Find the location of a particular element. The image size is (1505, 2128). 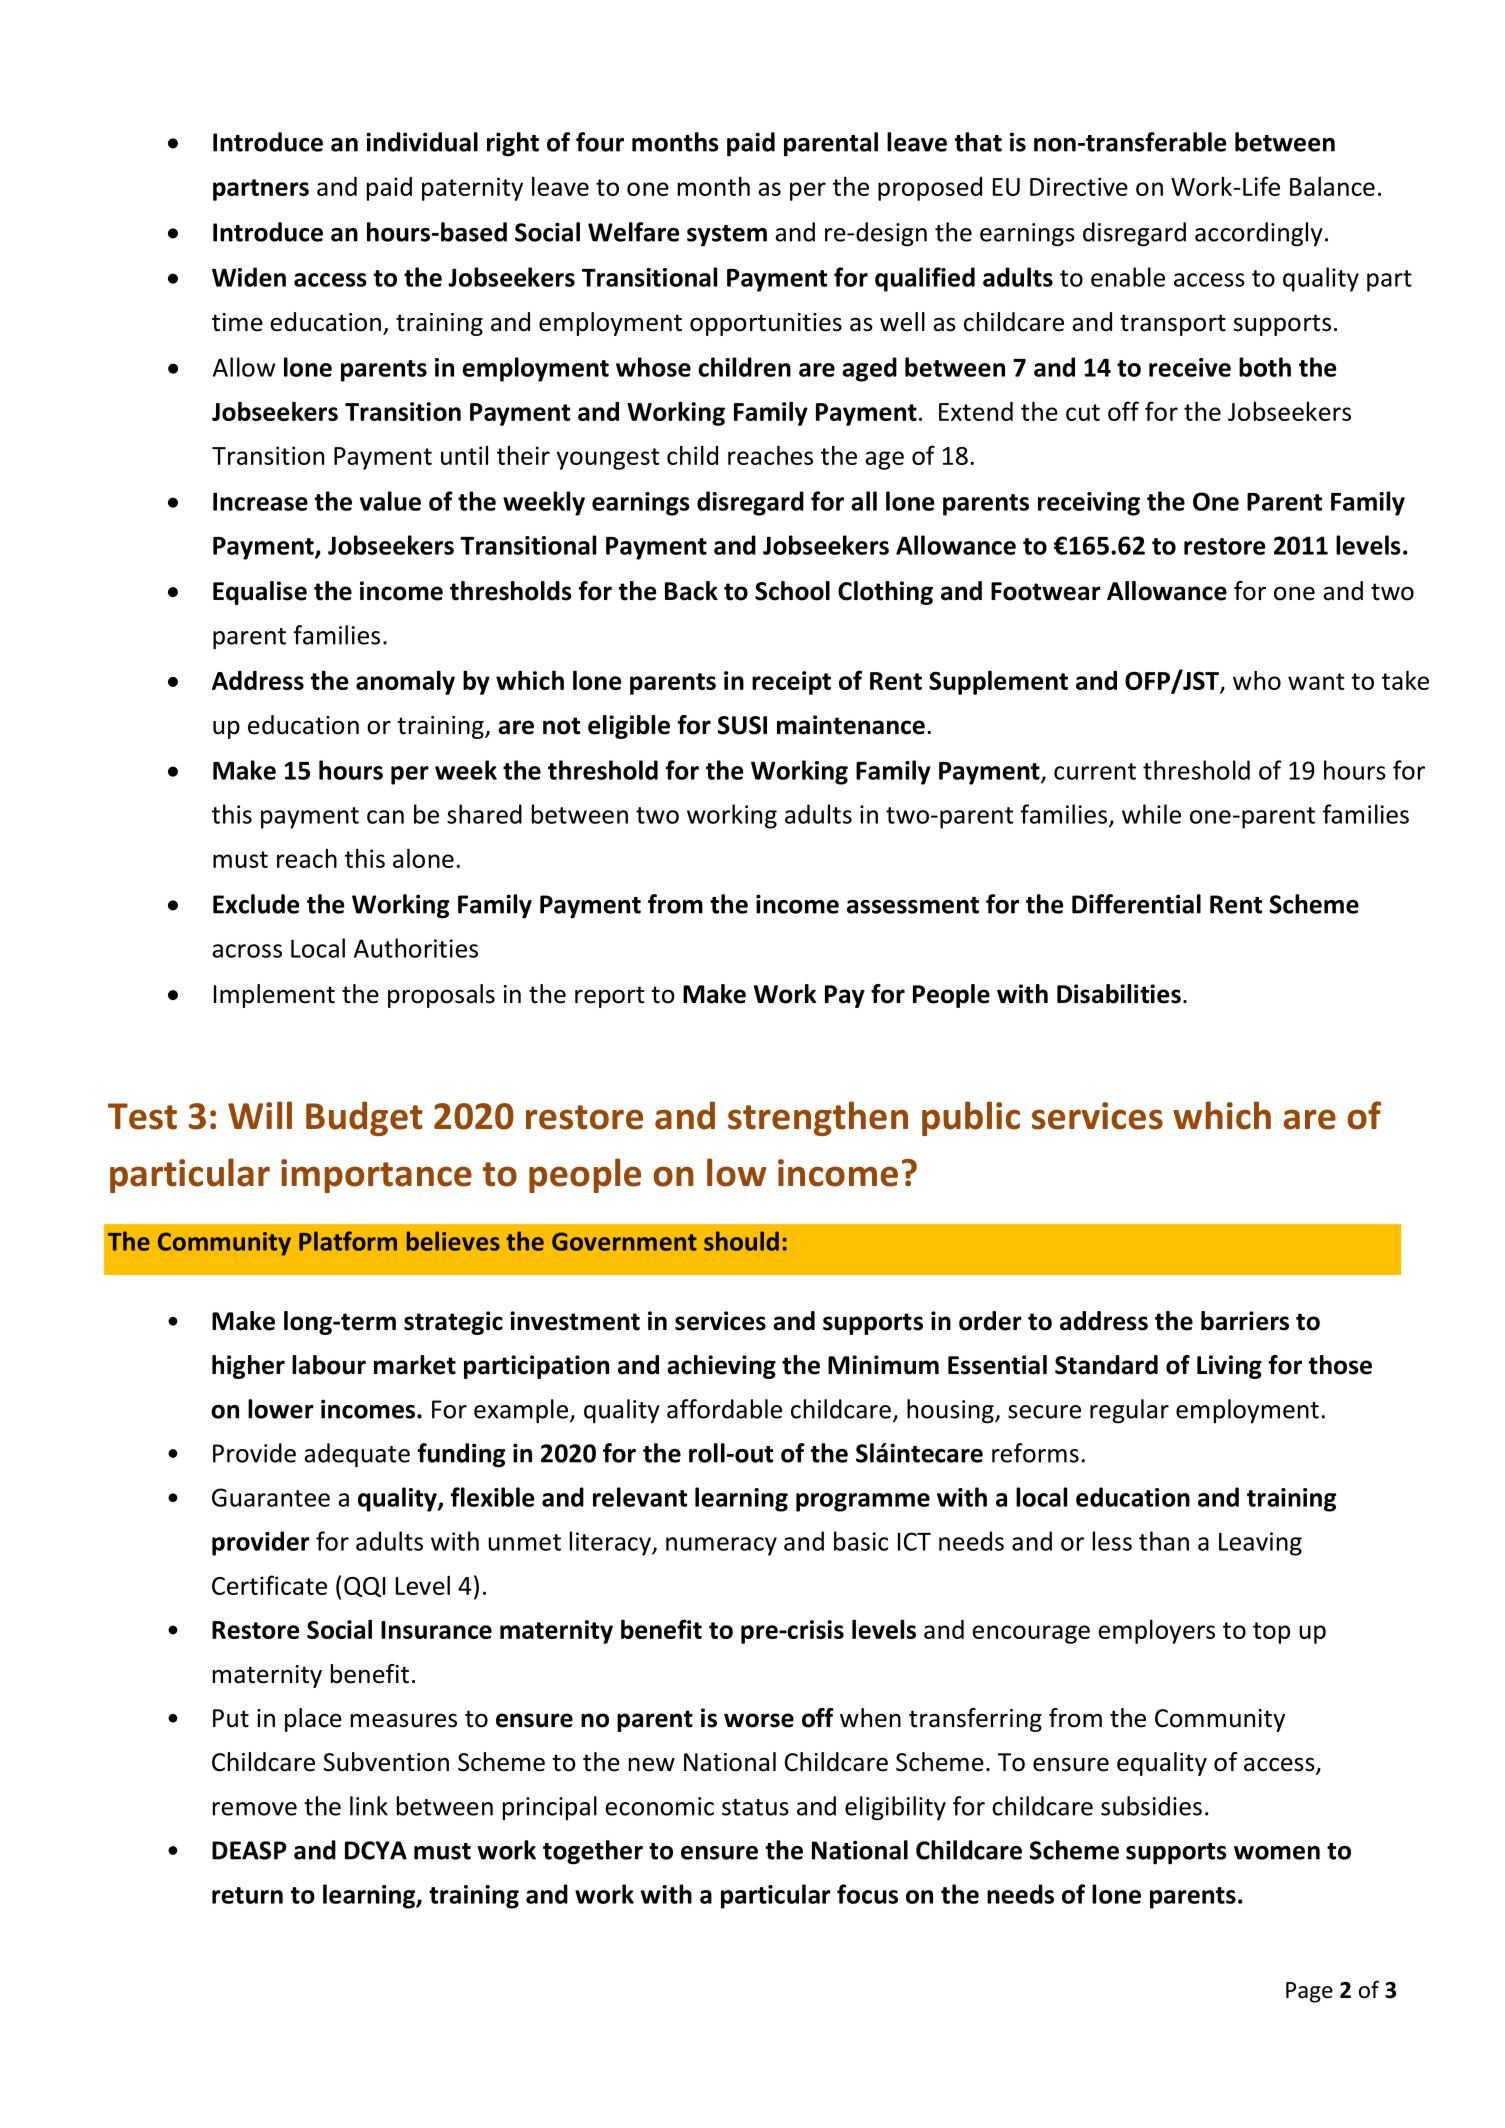

labour is located at coordinates (329, 1365).
